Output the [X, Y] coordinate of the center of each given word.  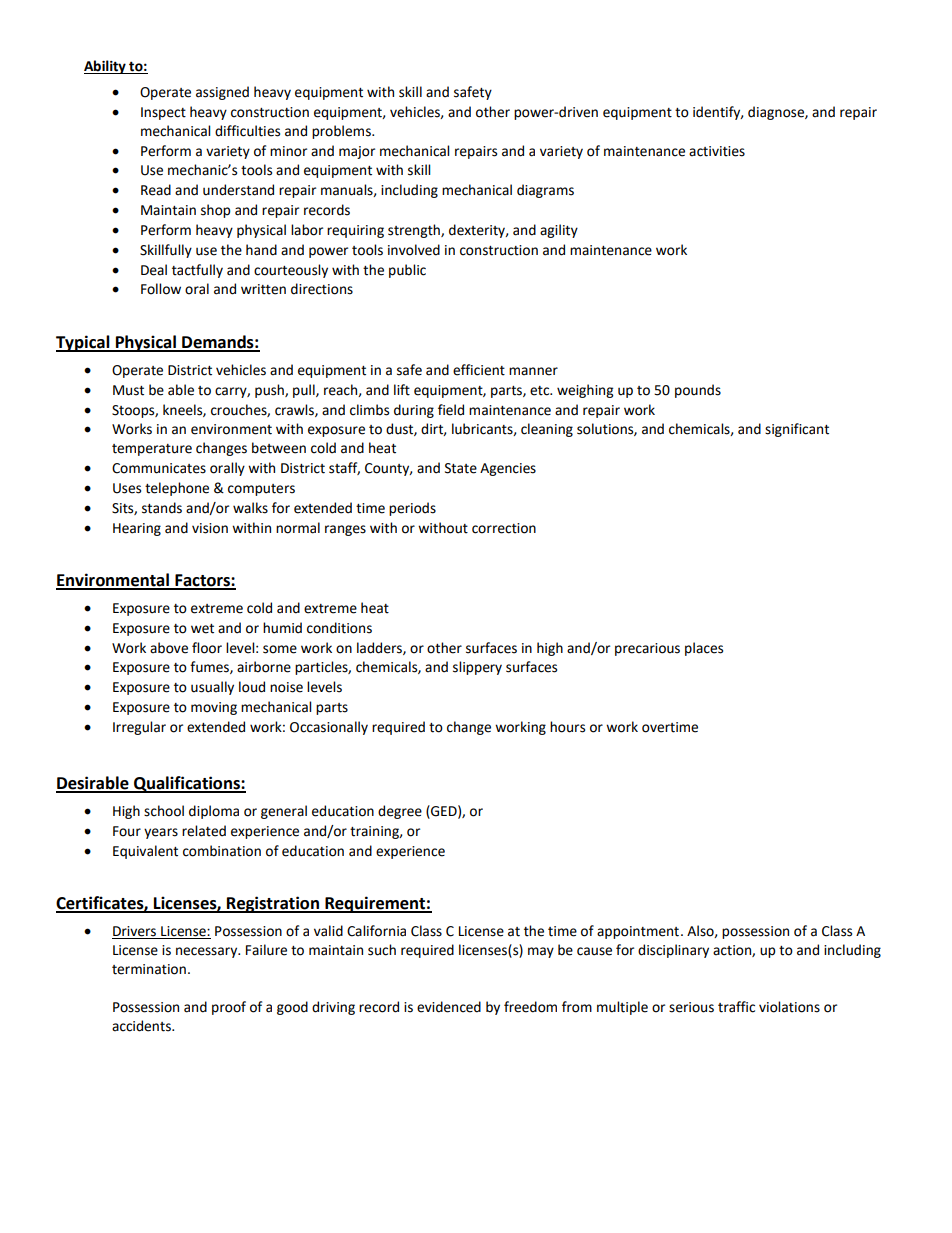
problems [342, 132]
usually [212, 688]
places [704, 649]
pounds [698, 391]
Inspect [163, 113]
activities [717, 151]
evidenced [449, 1007]
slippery [477, 668]
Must [128, 390]
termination [149, 969]
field [451, 410]
